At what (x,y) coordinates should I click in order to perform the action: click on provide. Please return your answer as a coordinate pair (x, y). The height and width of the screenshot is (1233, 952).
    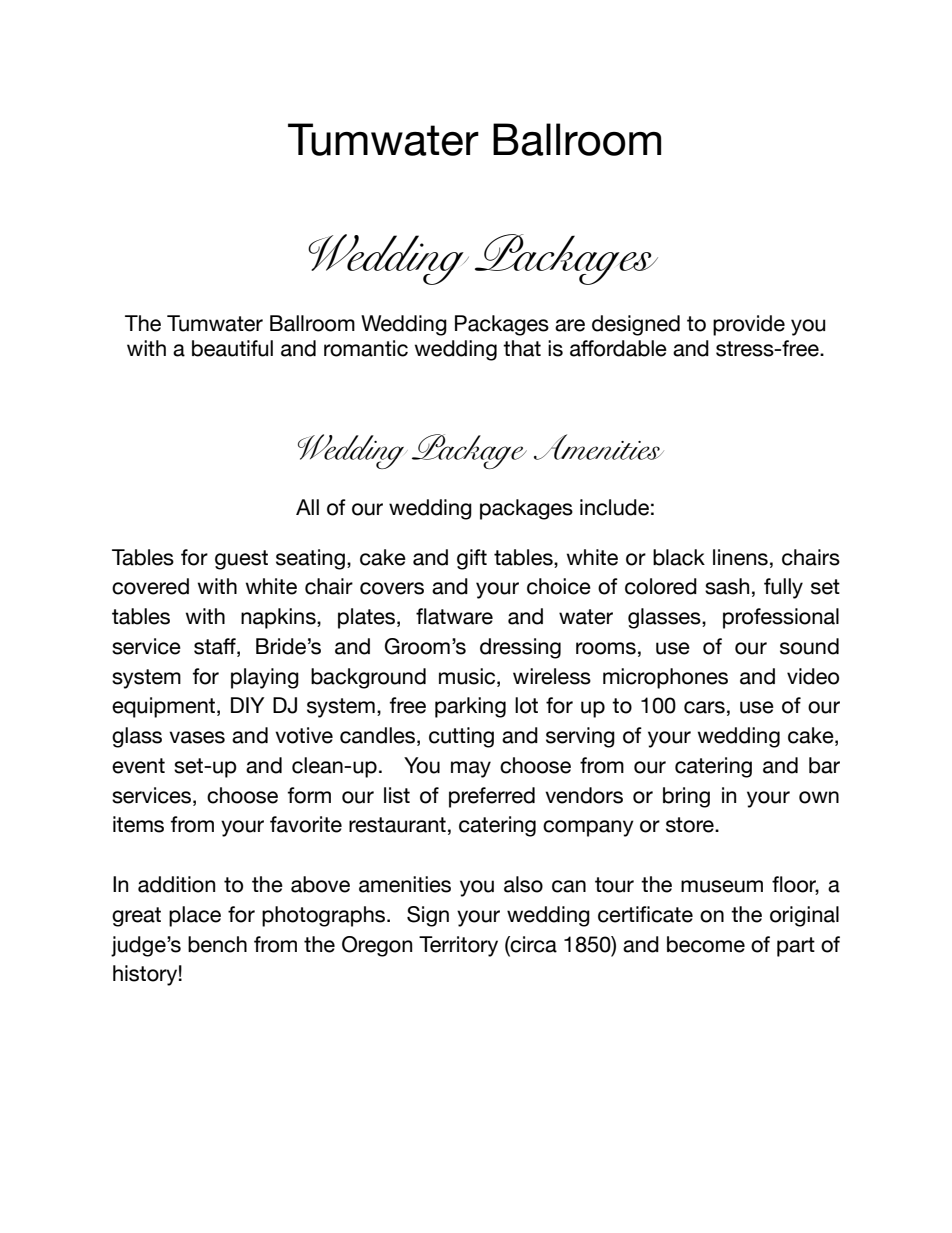
    Looking at the image, I should click on (749, 325).
